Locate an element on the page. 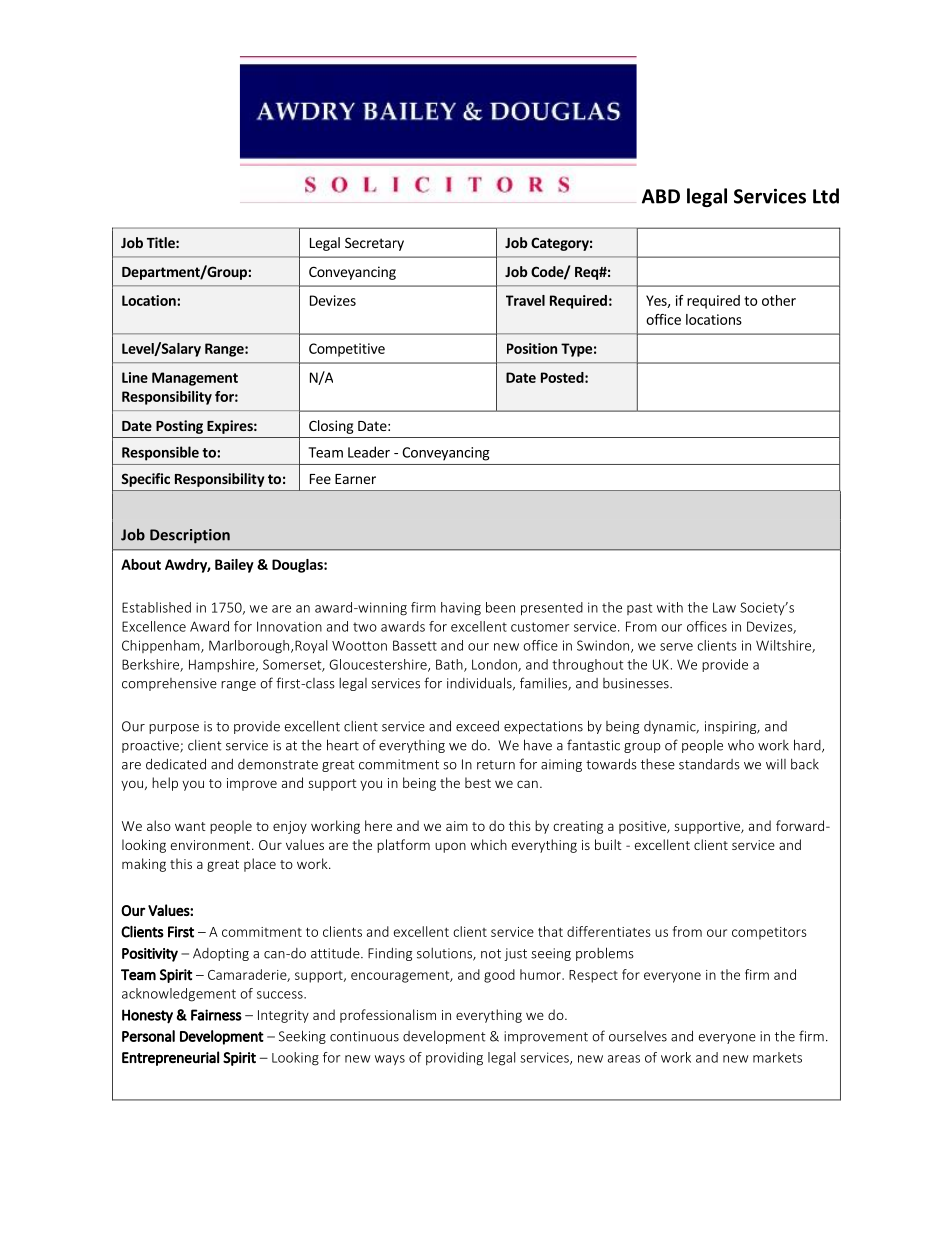 Image resolution: width=952 pixels, height=1233 pixels. Law is located at coordinates (724, 607).
